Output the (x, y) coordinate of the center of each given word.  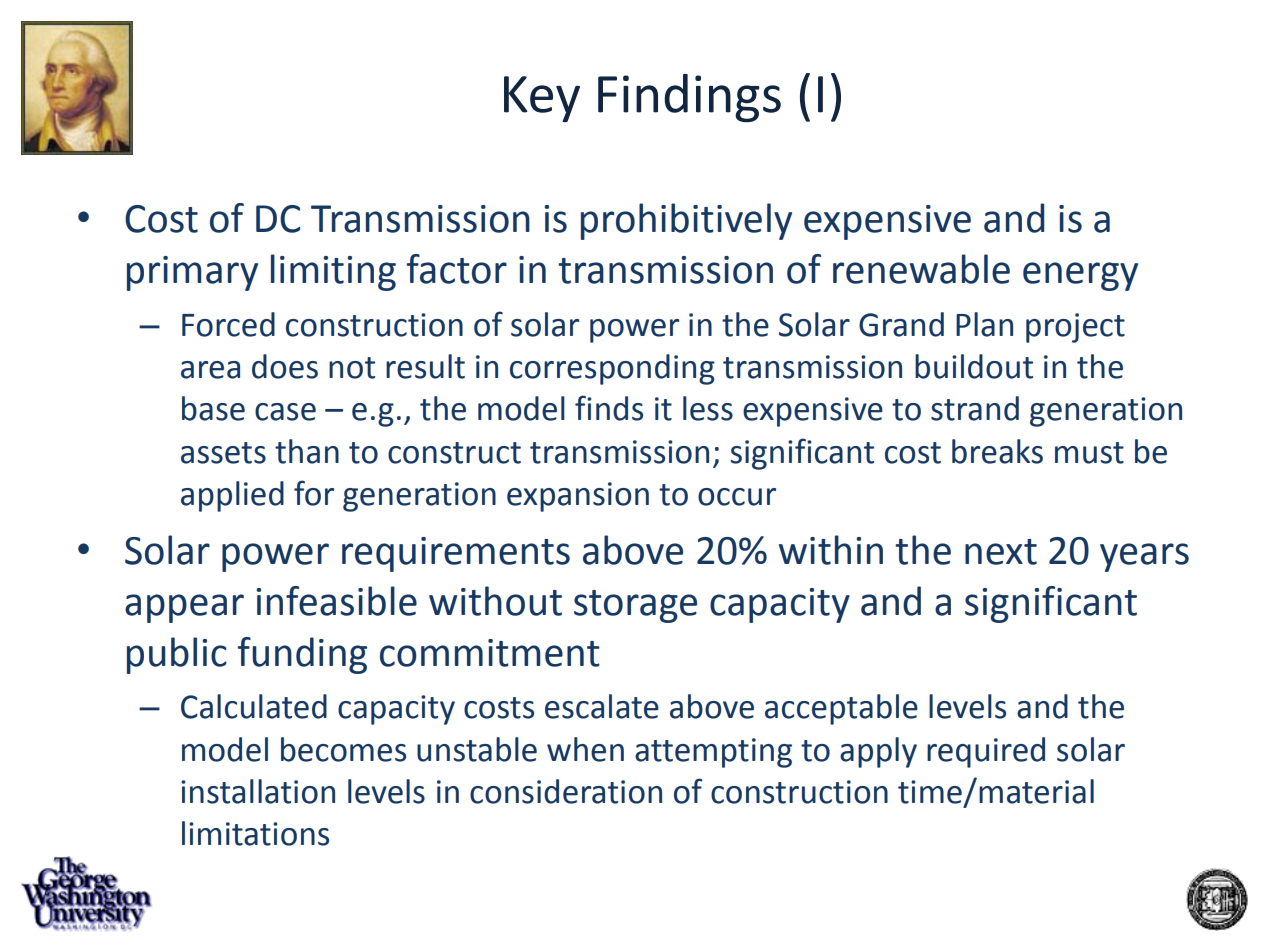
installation (258, 791)
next (1001, 552)
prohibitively (686, 221)
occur (737, 497)
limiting (333, 272)
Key (542, 99)
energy (1080, 276)
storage (635, 606)
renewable (921, 269)
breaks (997, 451)
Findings (689, 98)
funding (302, 655)
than (307, 451)
